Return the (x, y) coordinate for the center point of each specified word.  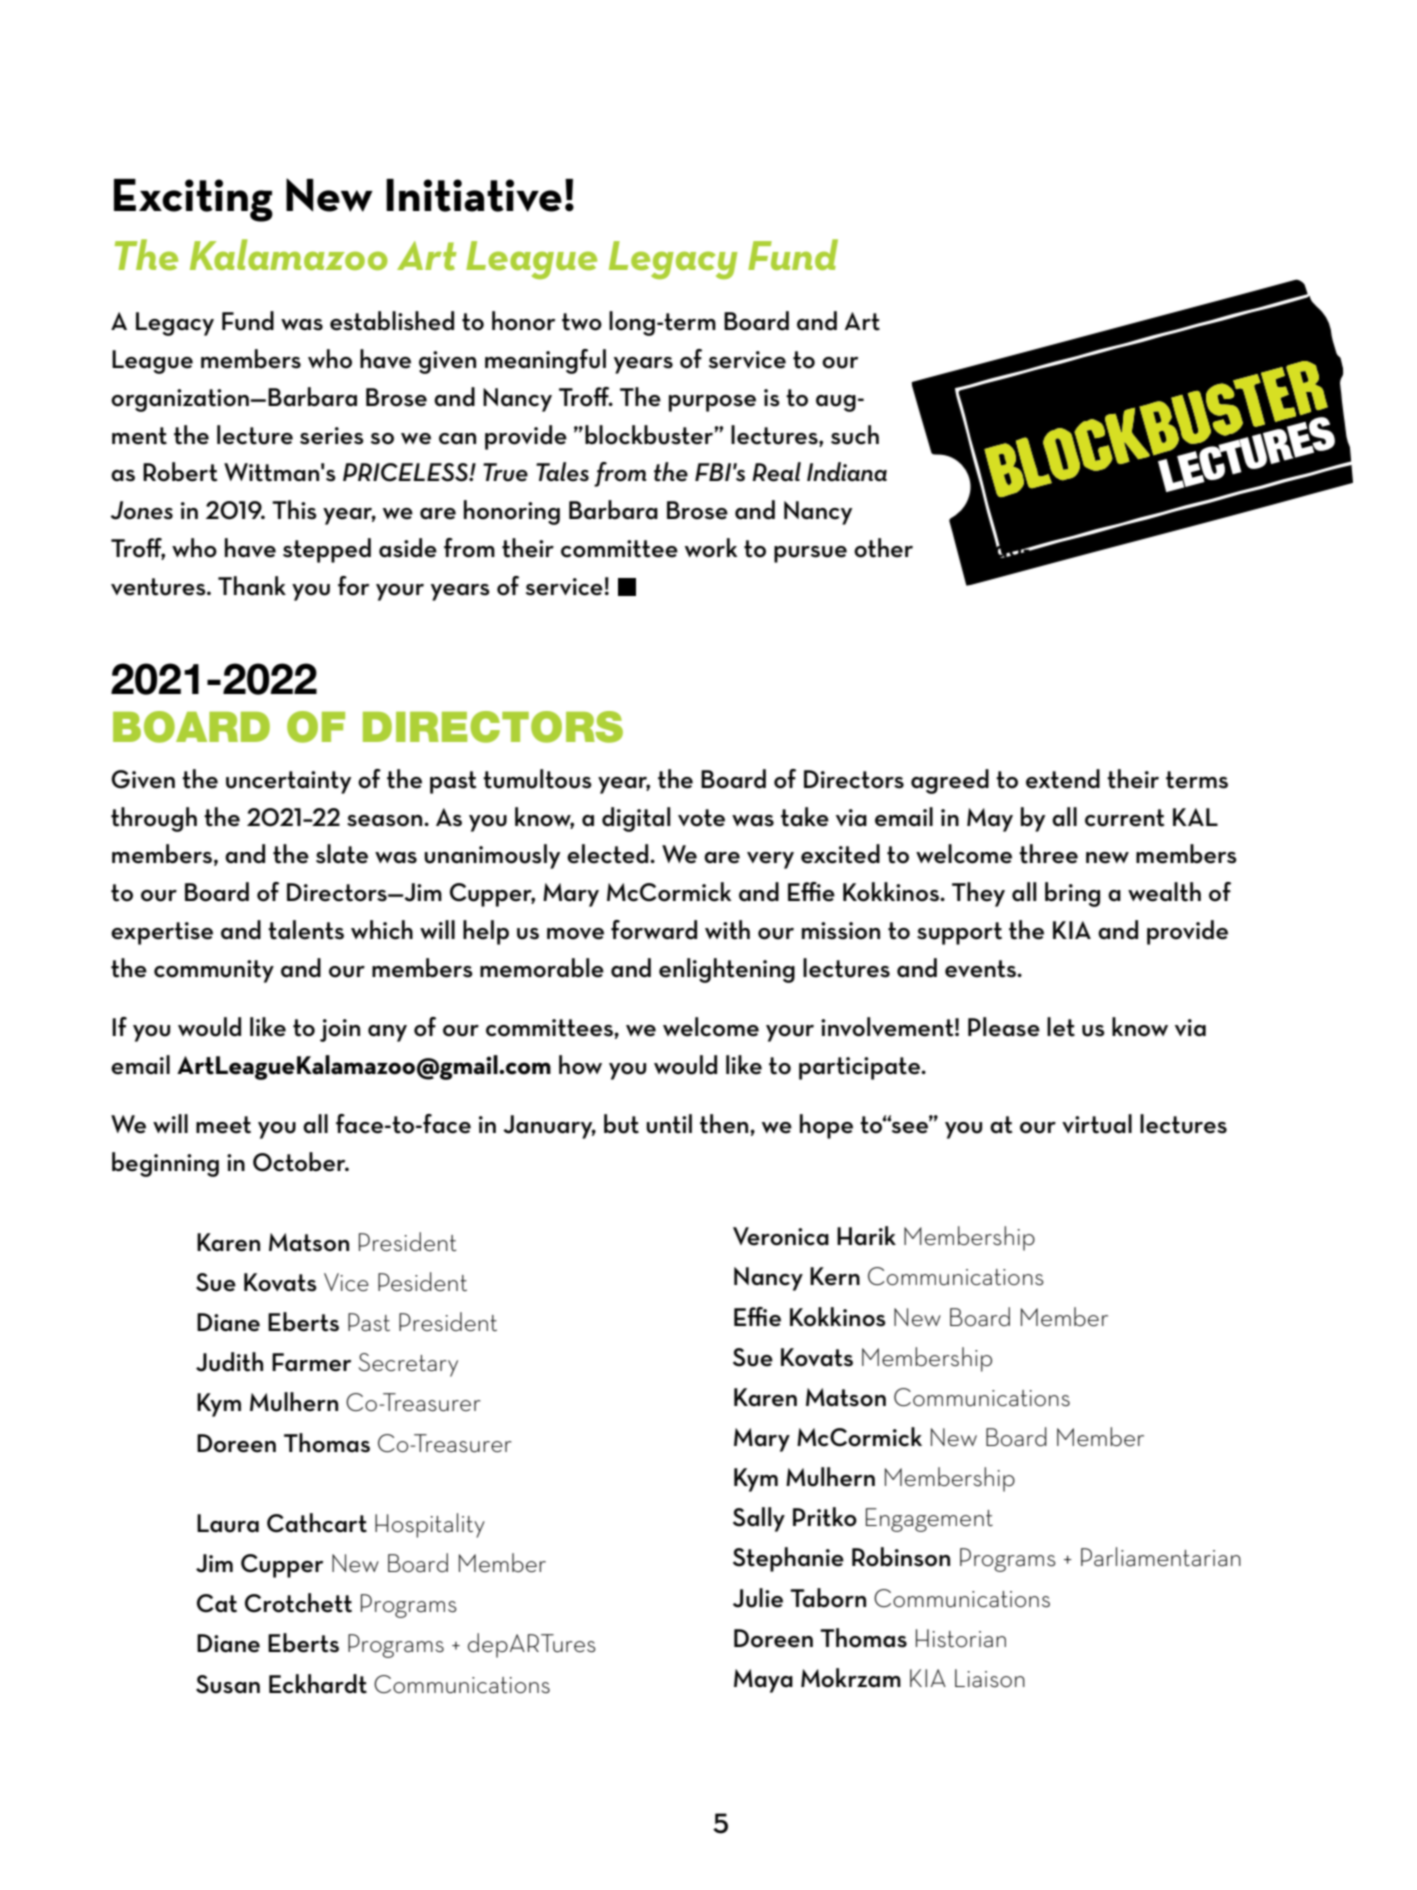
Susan (228, 1684)
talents (306, 930)
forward (654, 930)
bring (1072, 894)
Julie (758, 1598)
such (855, 435)
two (582, 322)
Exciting (193, 200)
